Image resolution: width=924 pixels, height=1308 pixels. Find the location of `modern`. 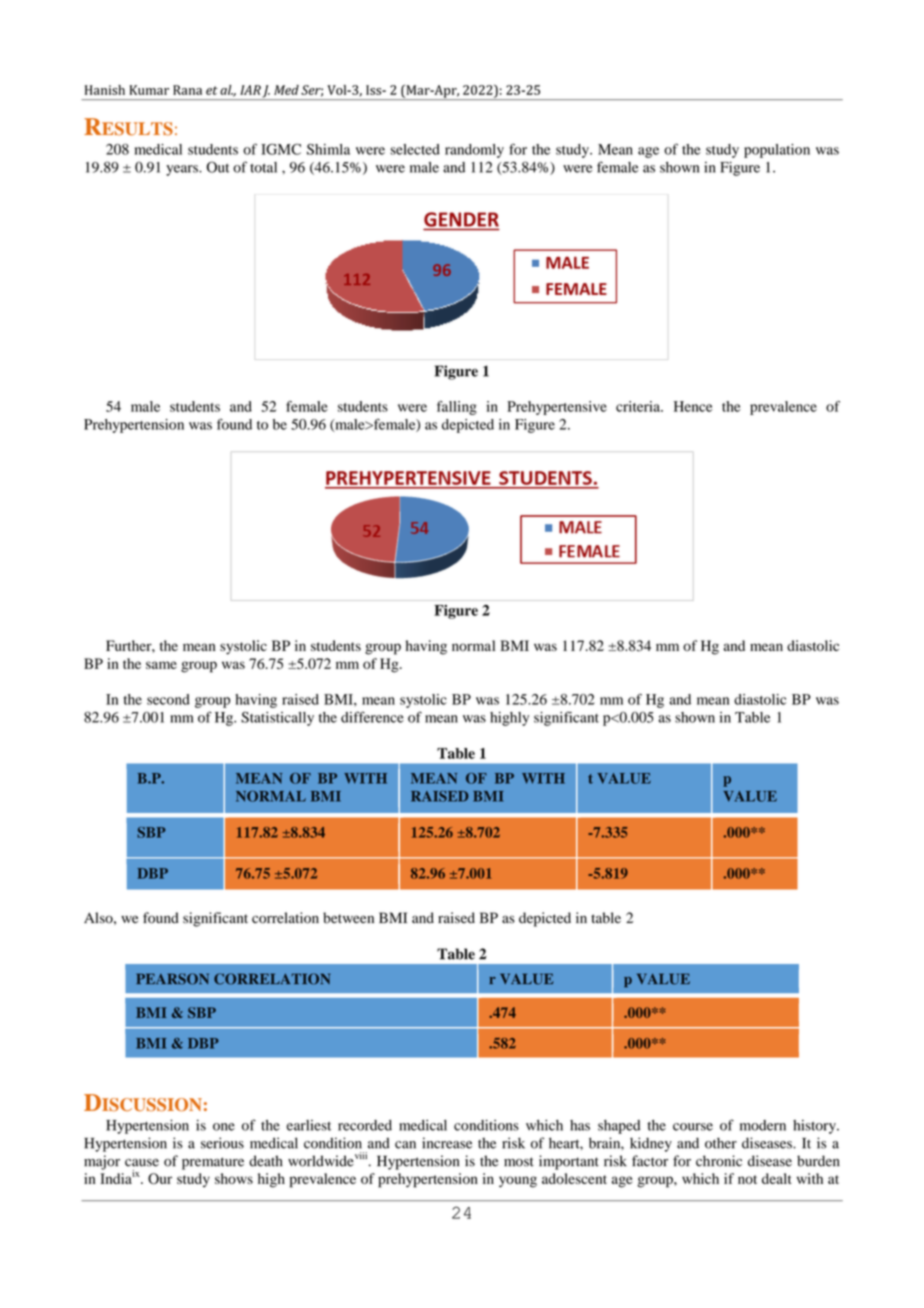

modern is located at coordinates (763, 1125).
